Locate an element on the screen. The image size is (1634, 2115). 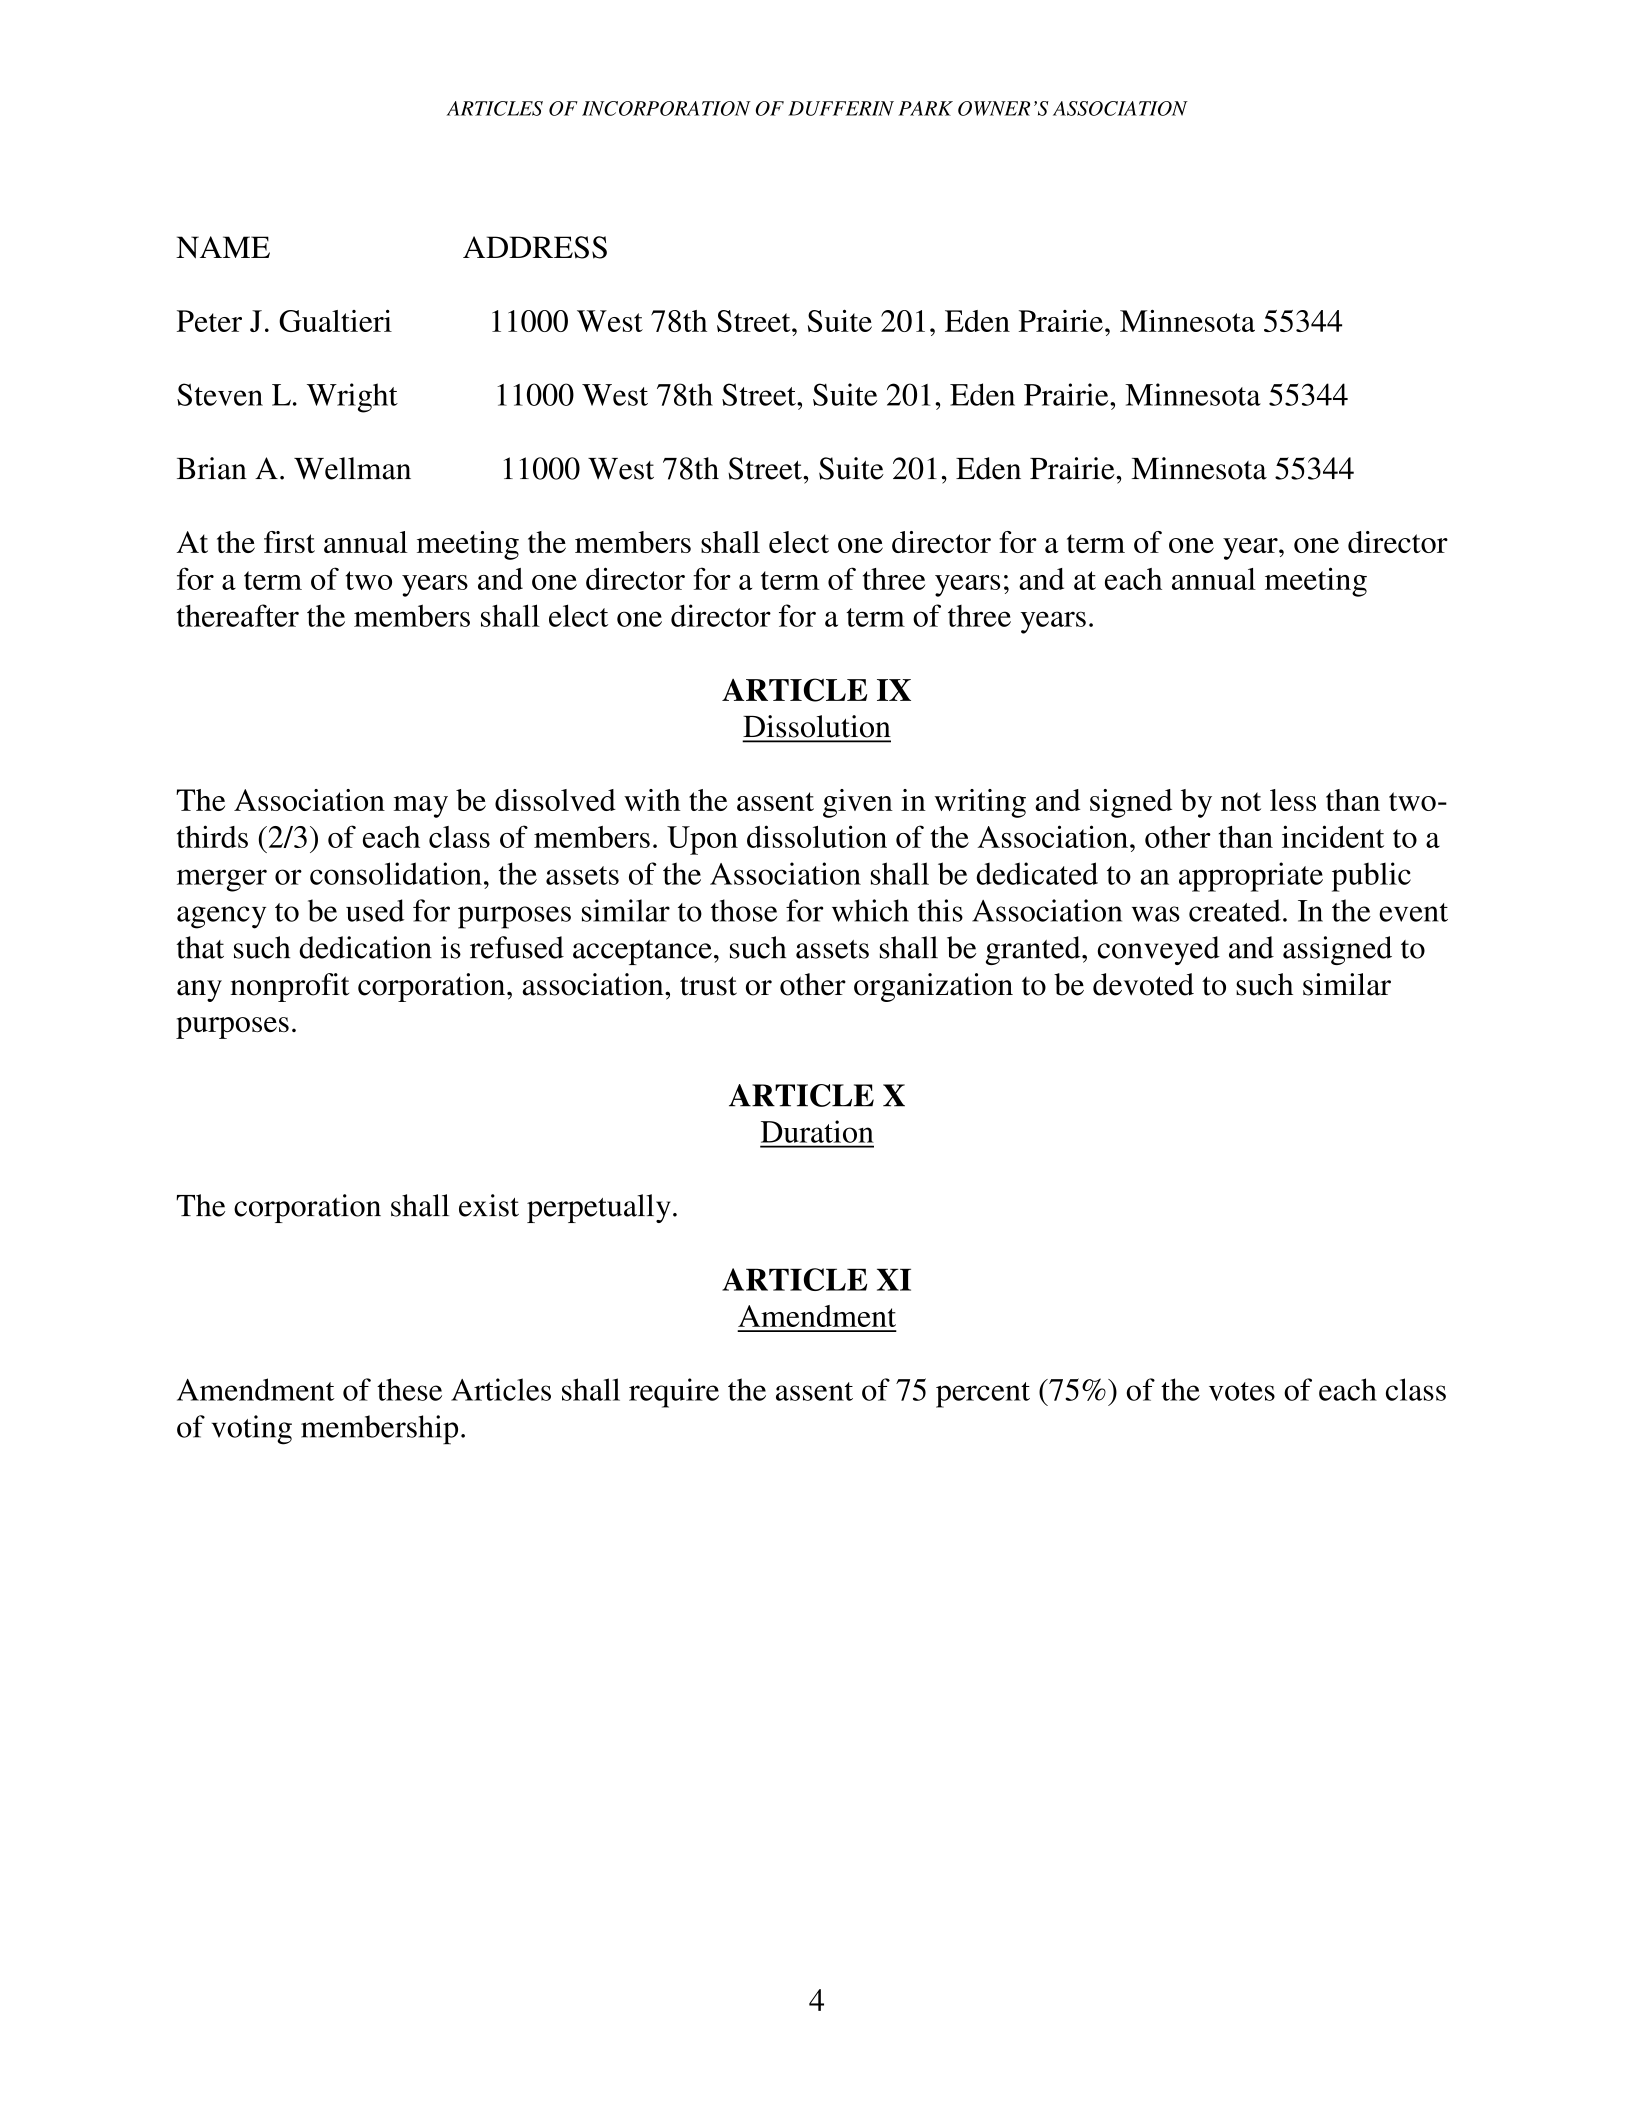
given is located at coordinates (858, 803).
